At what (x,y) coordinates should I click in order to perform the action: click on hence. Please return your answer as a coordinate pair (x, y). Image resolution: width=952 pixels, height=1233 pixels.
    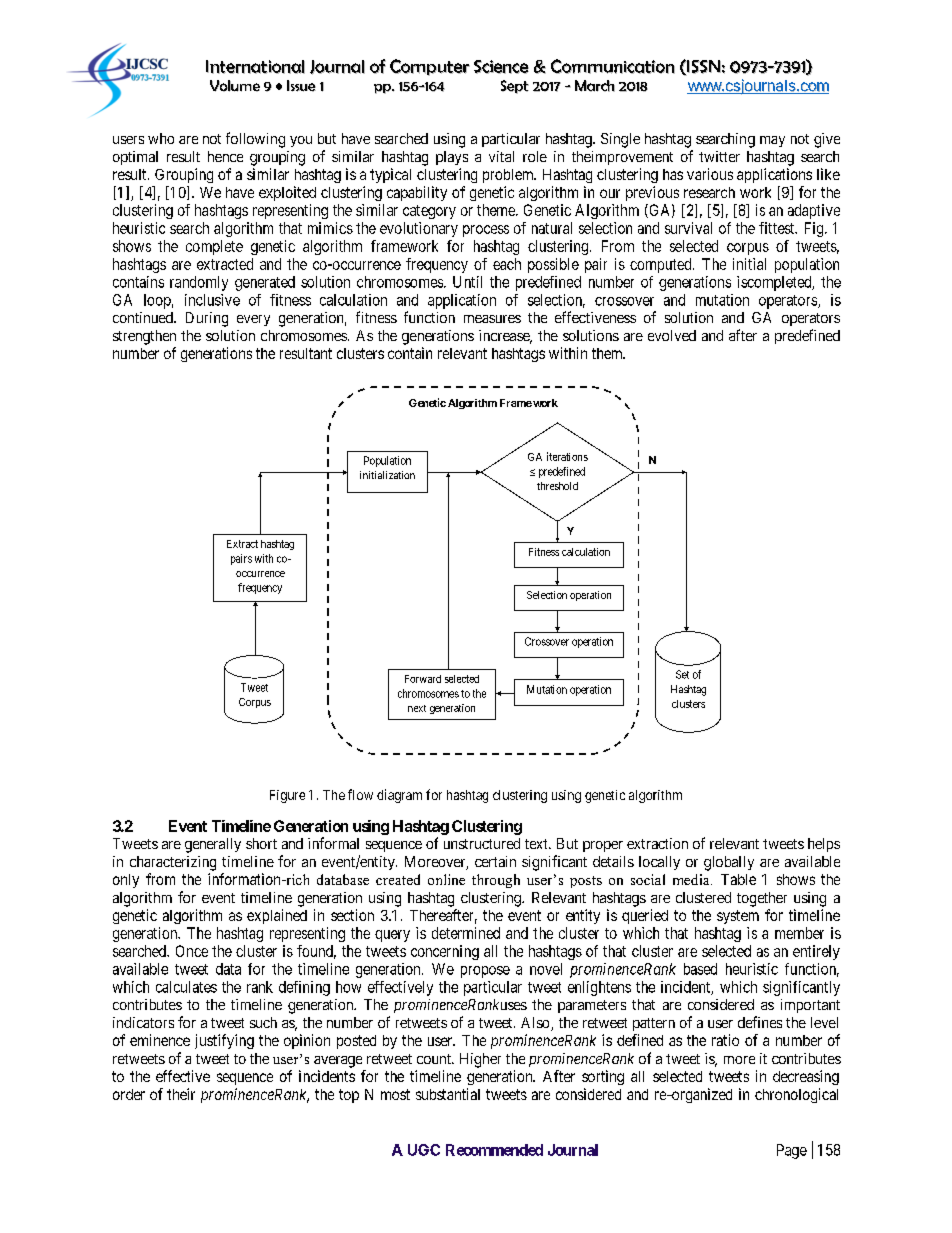
    Looking at the image, I should click on (225, 156).
